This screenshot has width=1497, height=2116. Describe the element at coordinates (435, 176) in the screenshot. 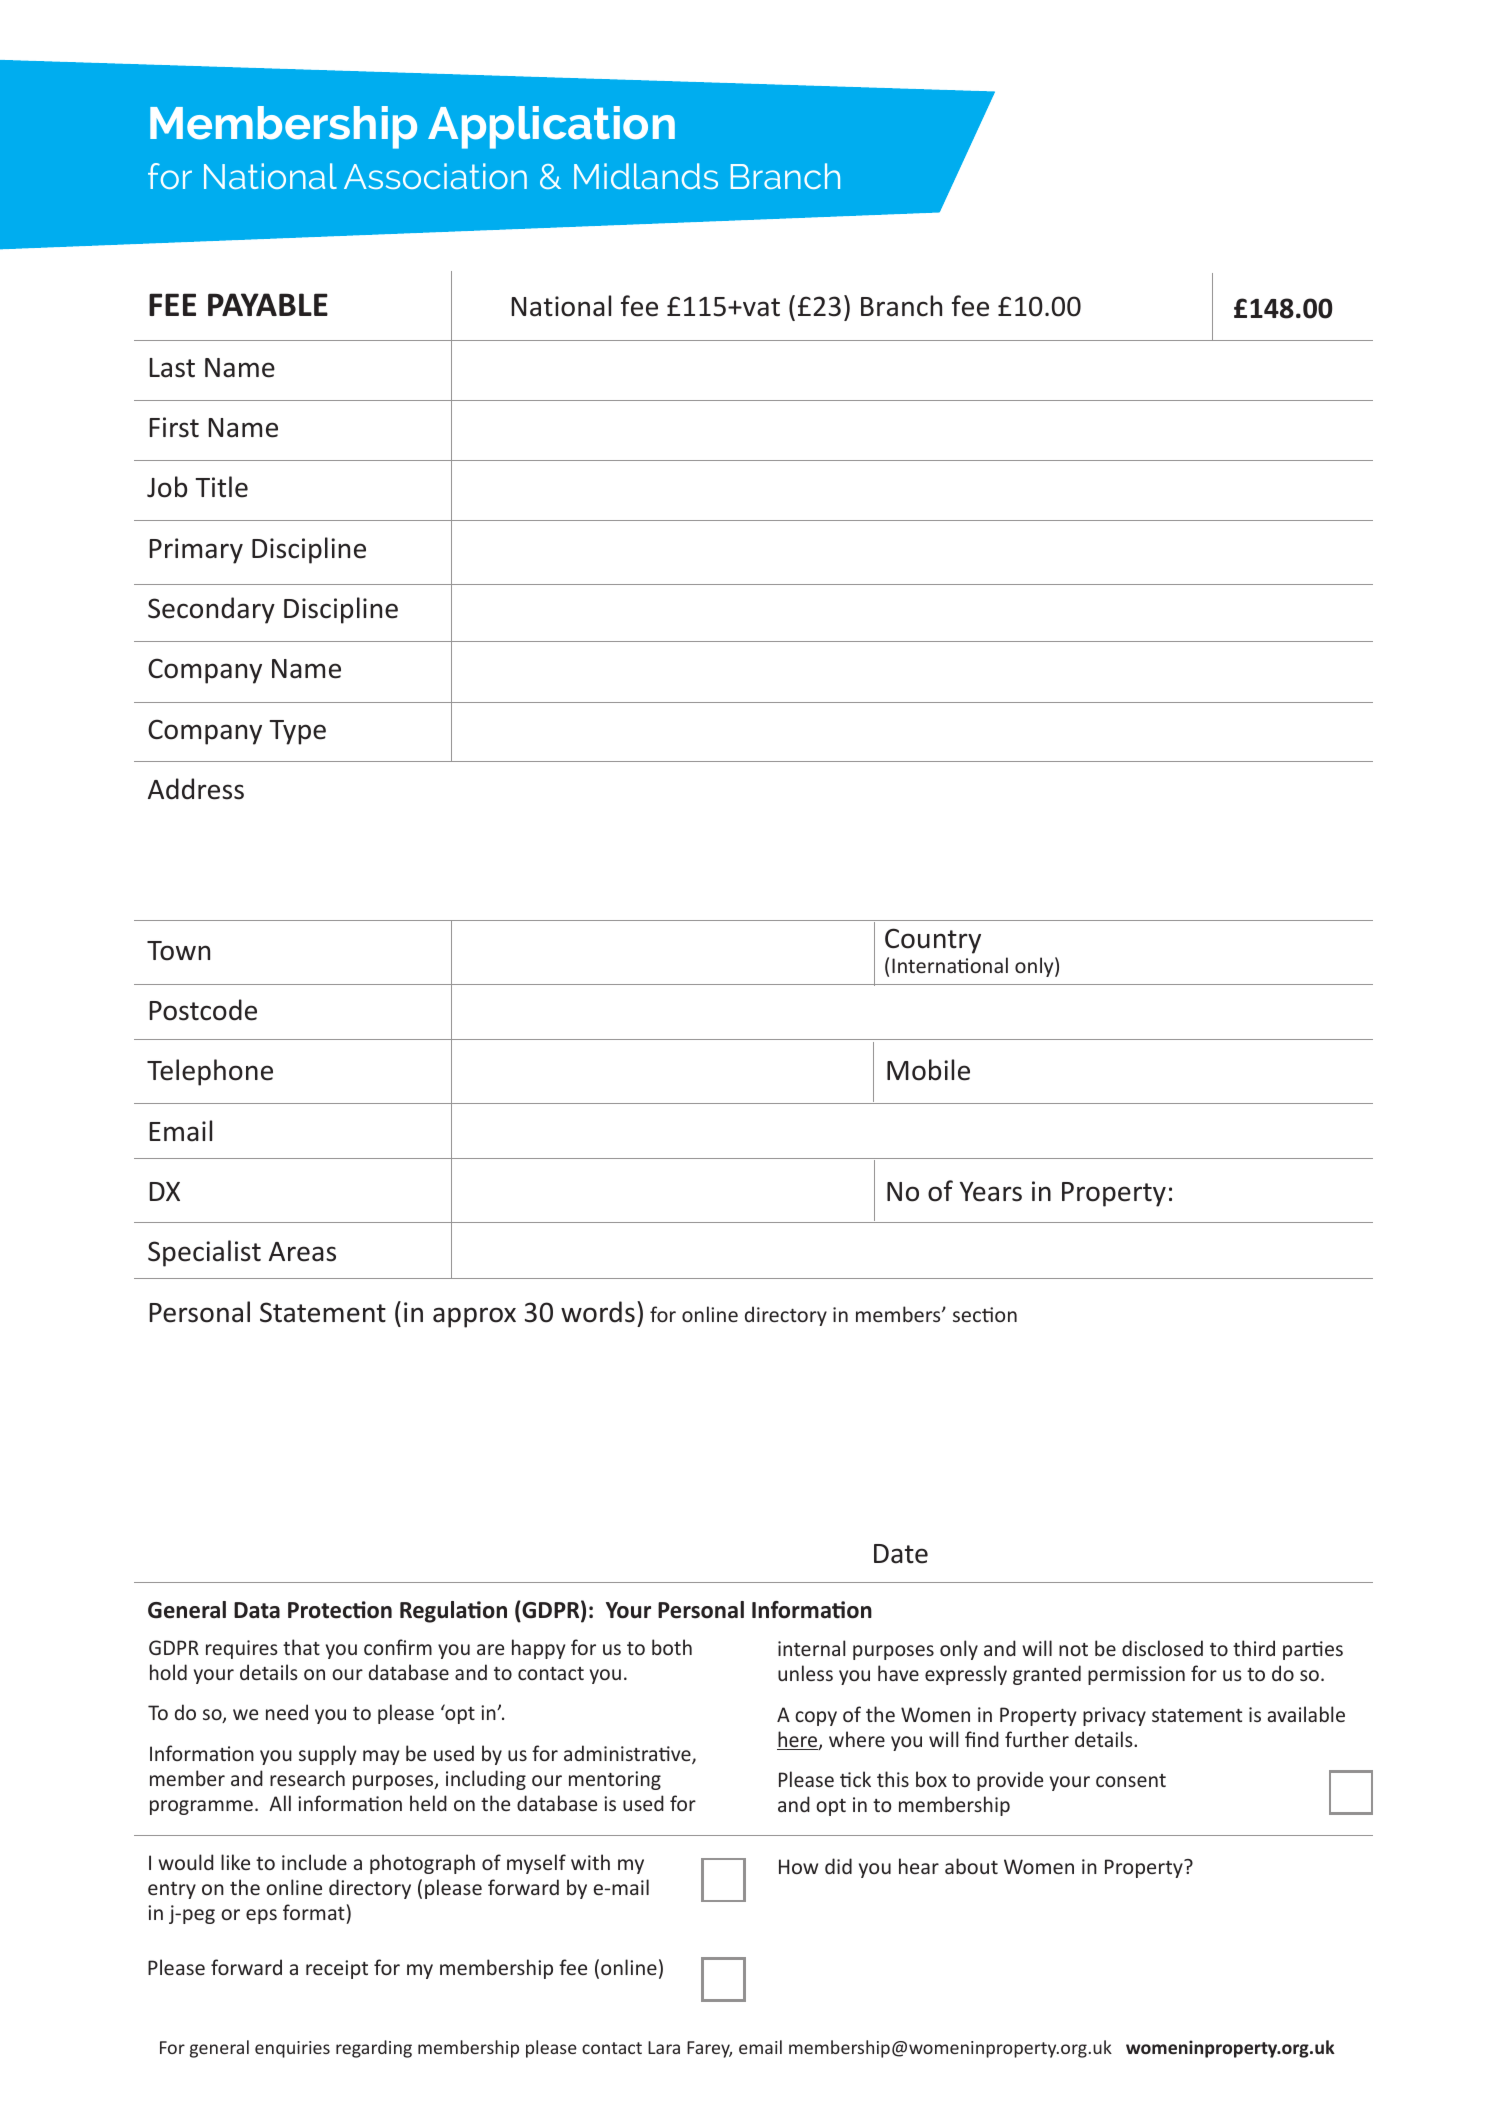

I see `Association` at that location.
